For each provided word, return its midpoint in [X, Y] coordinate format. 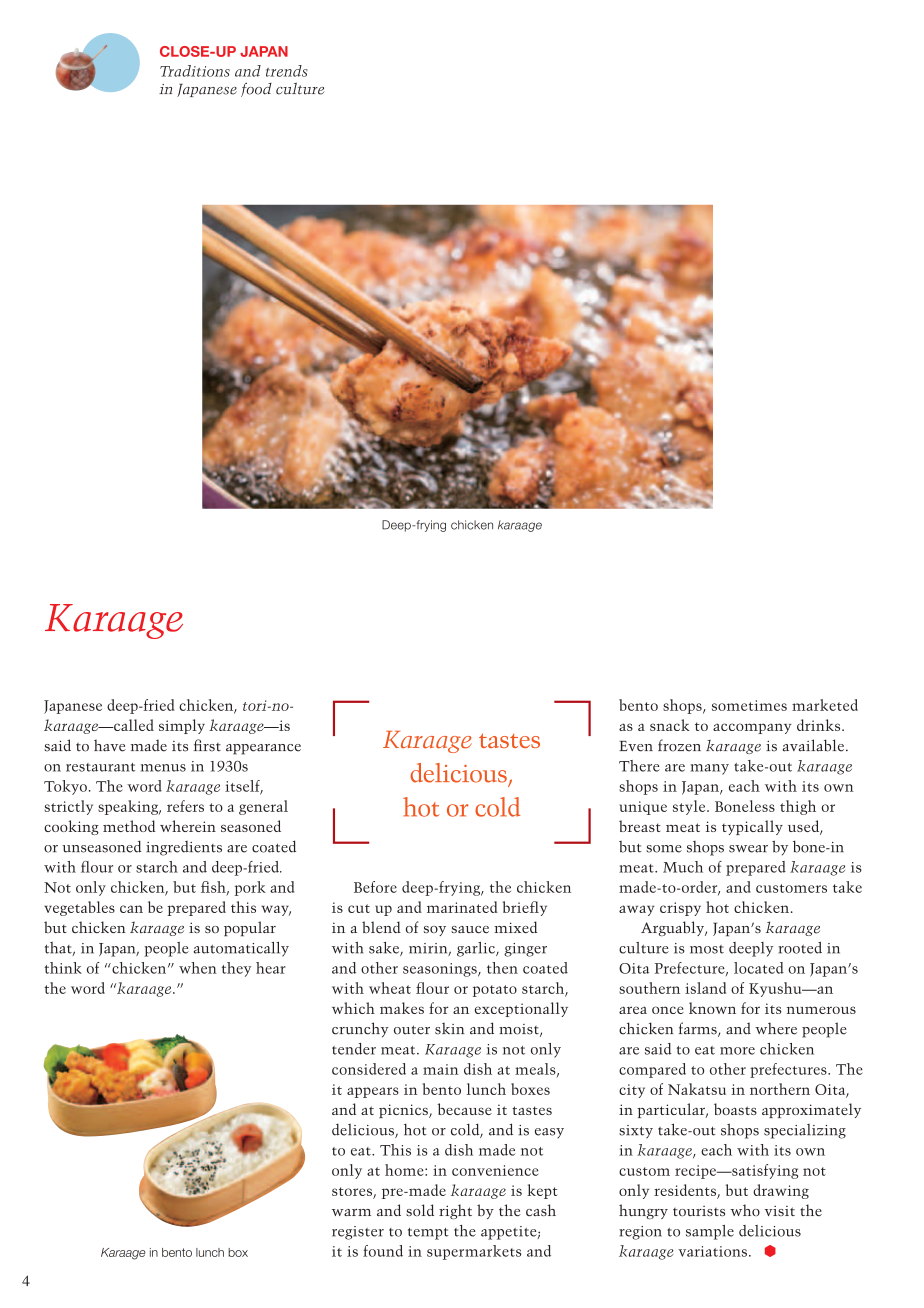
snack [670, 725]
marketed [825, 705]
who [745, 1210]
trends [287, 71]
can [131, 909]
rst [212, 747]
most [707, 949]
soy [435, 931]
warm [351, 1212]
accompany [752, 728]
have [110, 745]
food [256, 89]
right [455, 1211]
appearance [263, 749]
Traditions [195, 71]
